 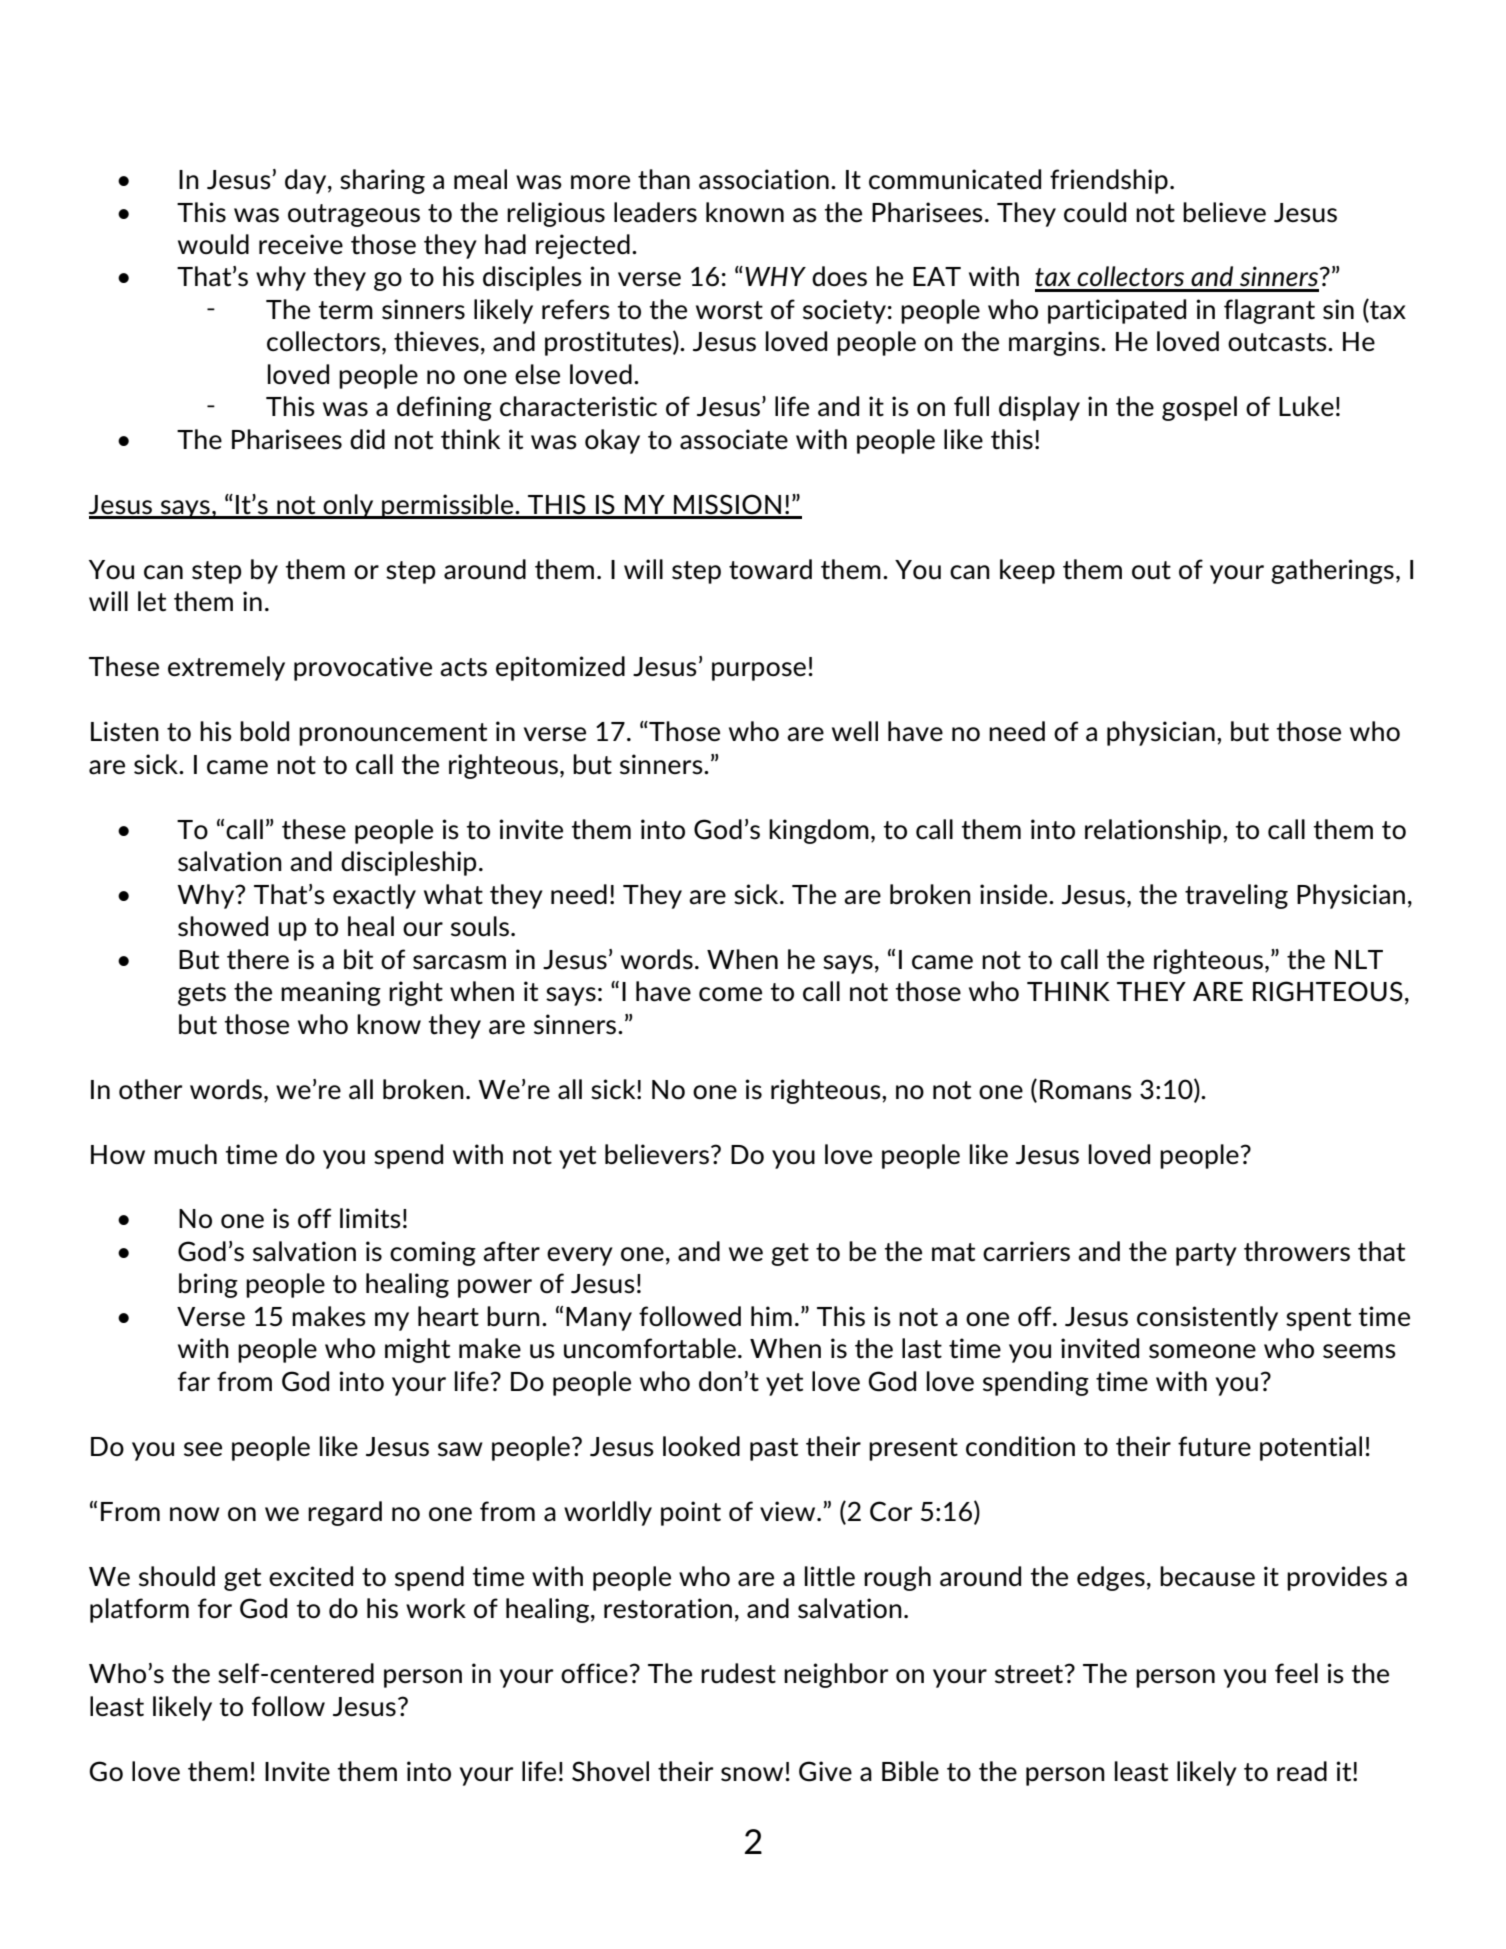 What do you see at coordinates (1086, 1090) in the screenshot?
I see `Romans` at bounding box center [1086, 1090].
